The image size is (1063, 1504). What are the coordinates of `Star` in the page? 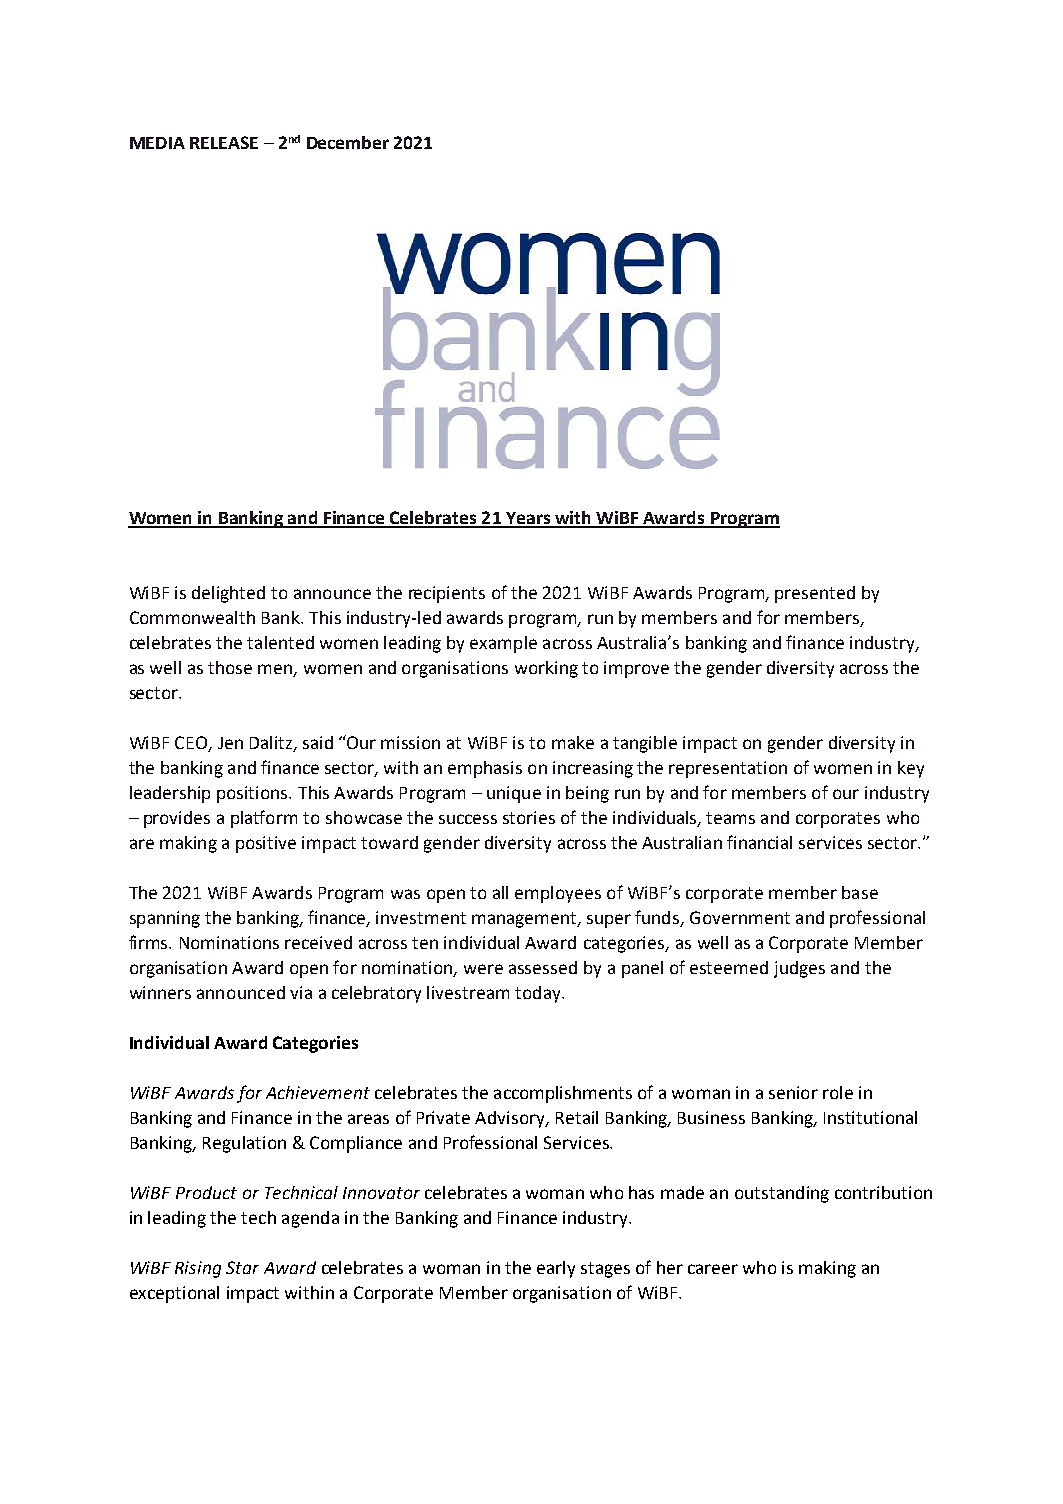 It's located at (242, 1267).
